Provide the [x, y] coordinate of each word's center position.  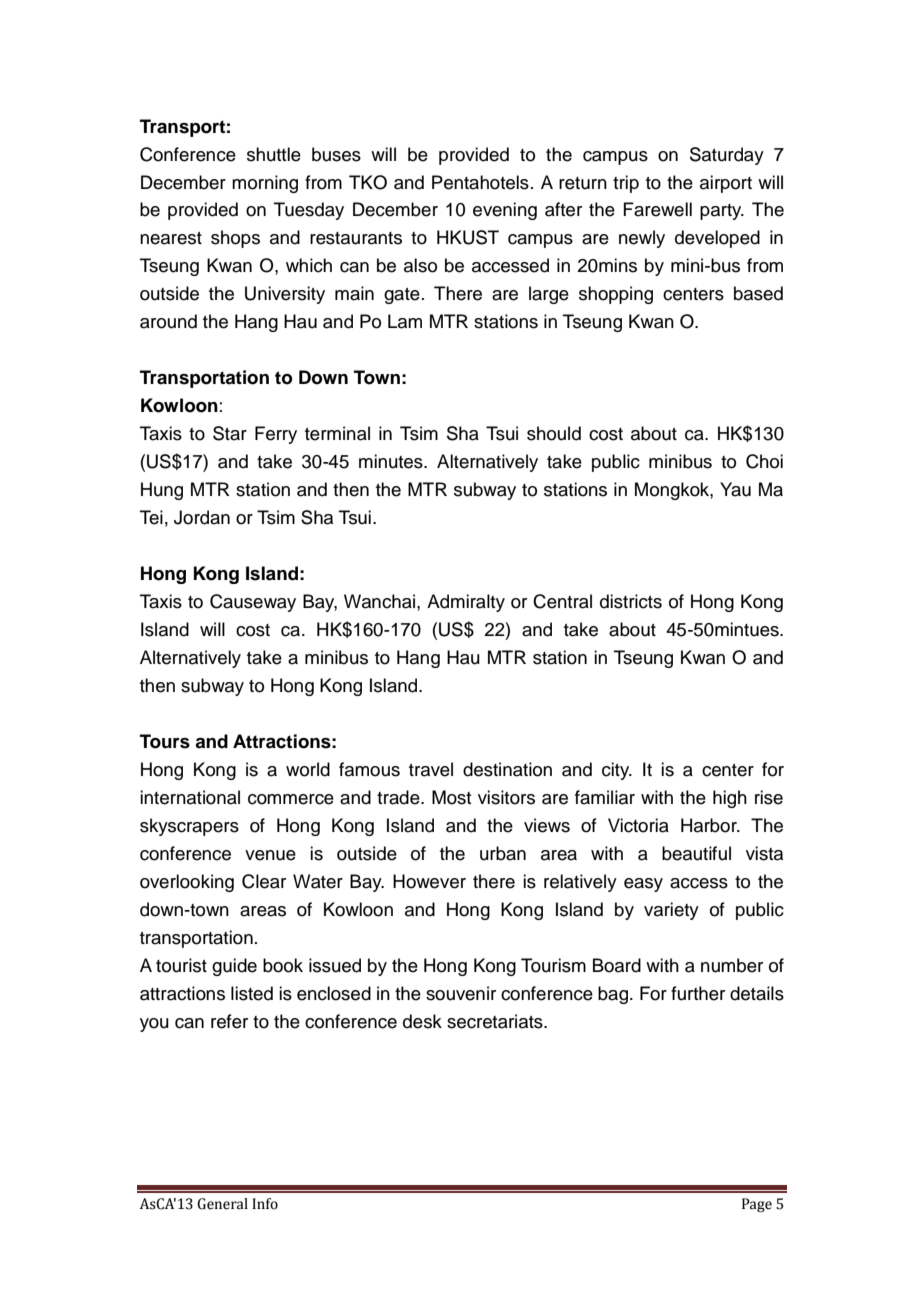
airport [726, 184]
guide [234, 967]
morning [265, 184]
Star [230, 433]
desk [422, 1021]
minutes [392, 461]
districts [631, 601]
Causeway [253, 603]
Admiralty [466, 603]
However [429, 881]
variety [671, 911]
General [222, 1204]
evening [505, 211]
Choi [764, 461]
